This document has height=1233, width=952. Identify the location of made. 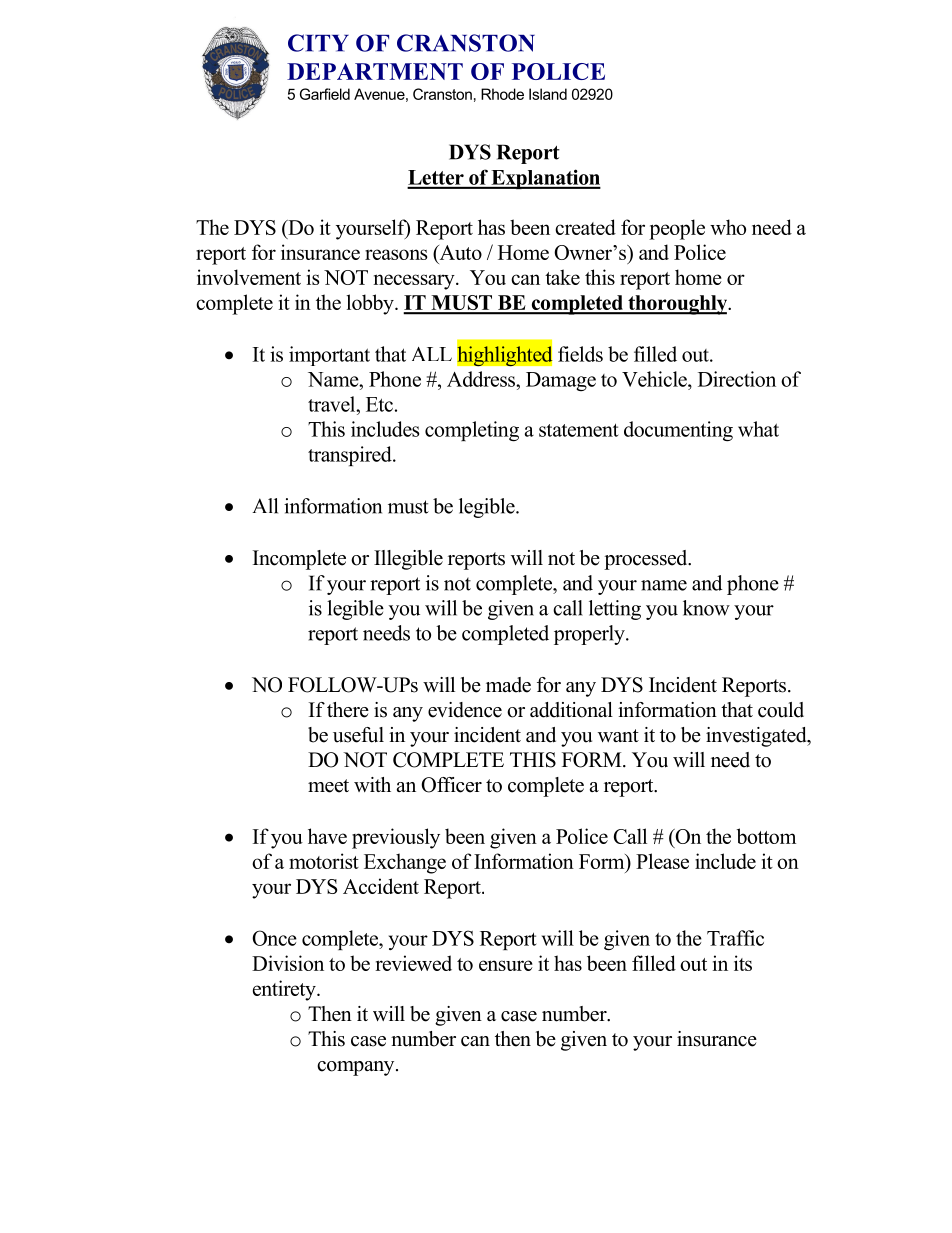
(508, 685).
